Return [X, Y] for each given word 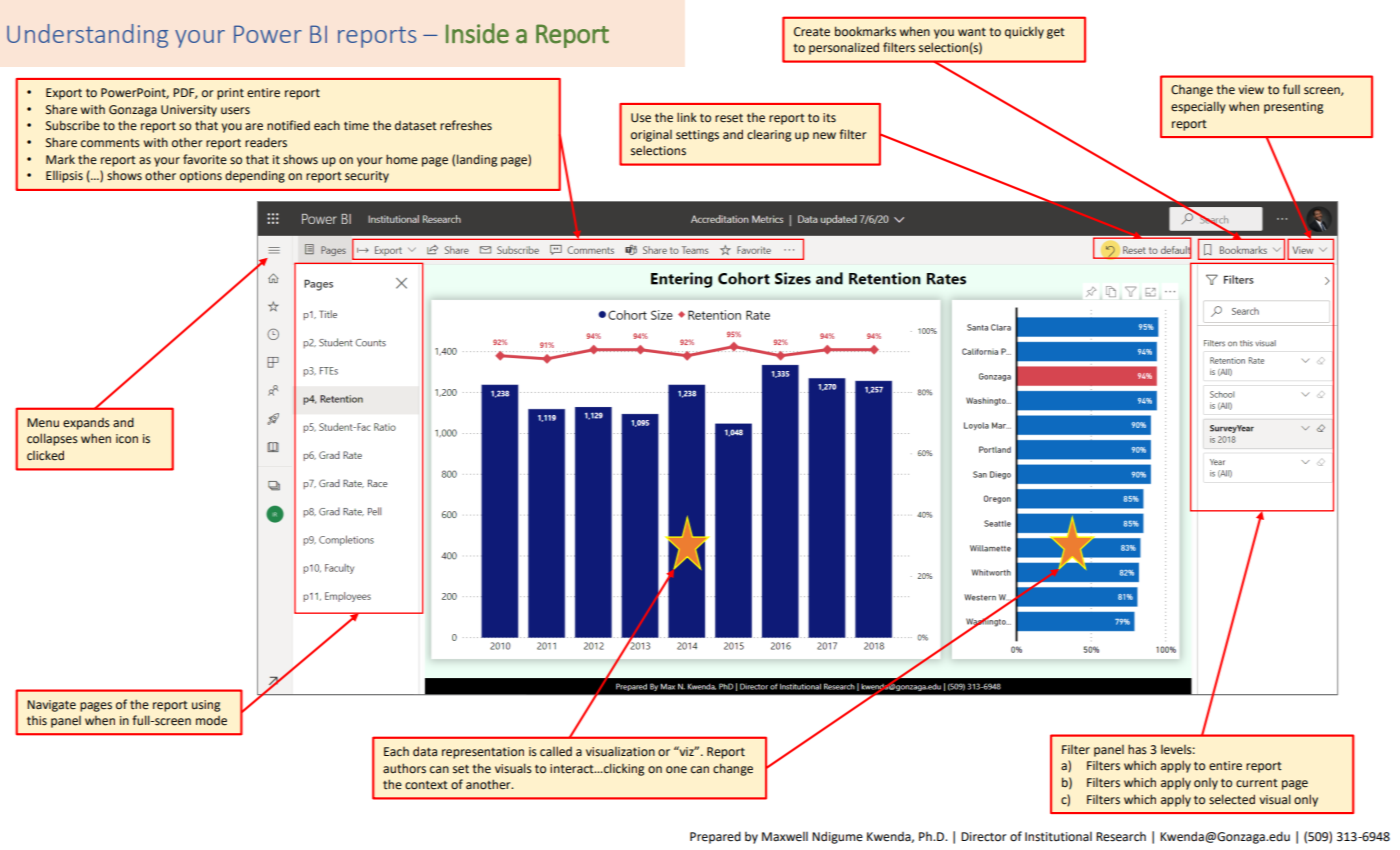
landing [477, 160]
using [206, 706]
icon [127, 438]
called [556, 751]
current [1257, 783]
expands [86, 424]
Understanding [87, 36]
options [201, 177]
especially [1198, 107]
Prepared [715, 837]
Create [812, 32]
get [1056, 33]
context [426, 785]
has [1137, 749]
